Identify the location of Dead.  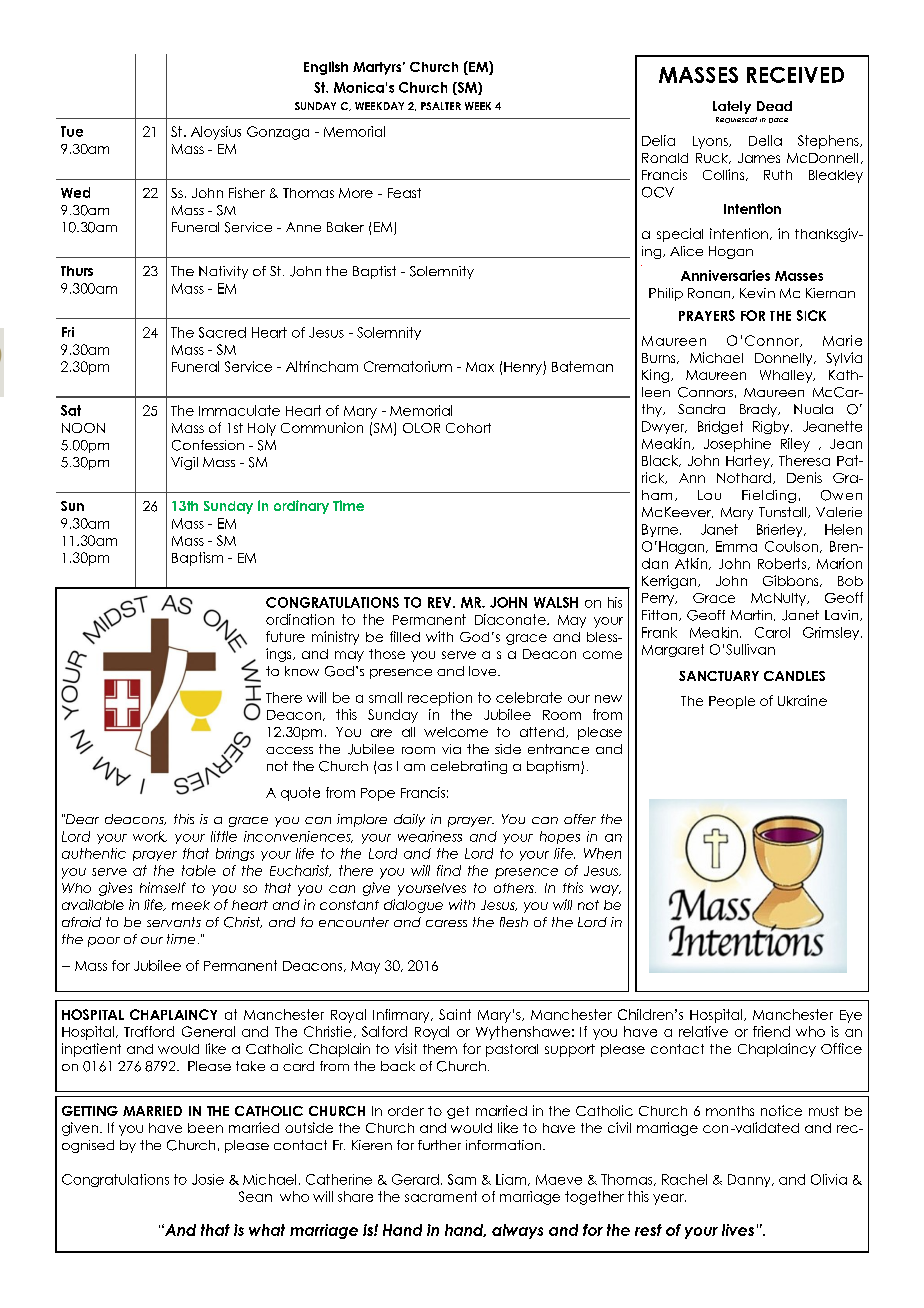
(774, 106).
